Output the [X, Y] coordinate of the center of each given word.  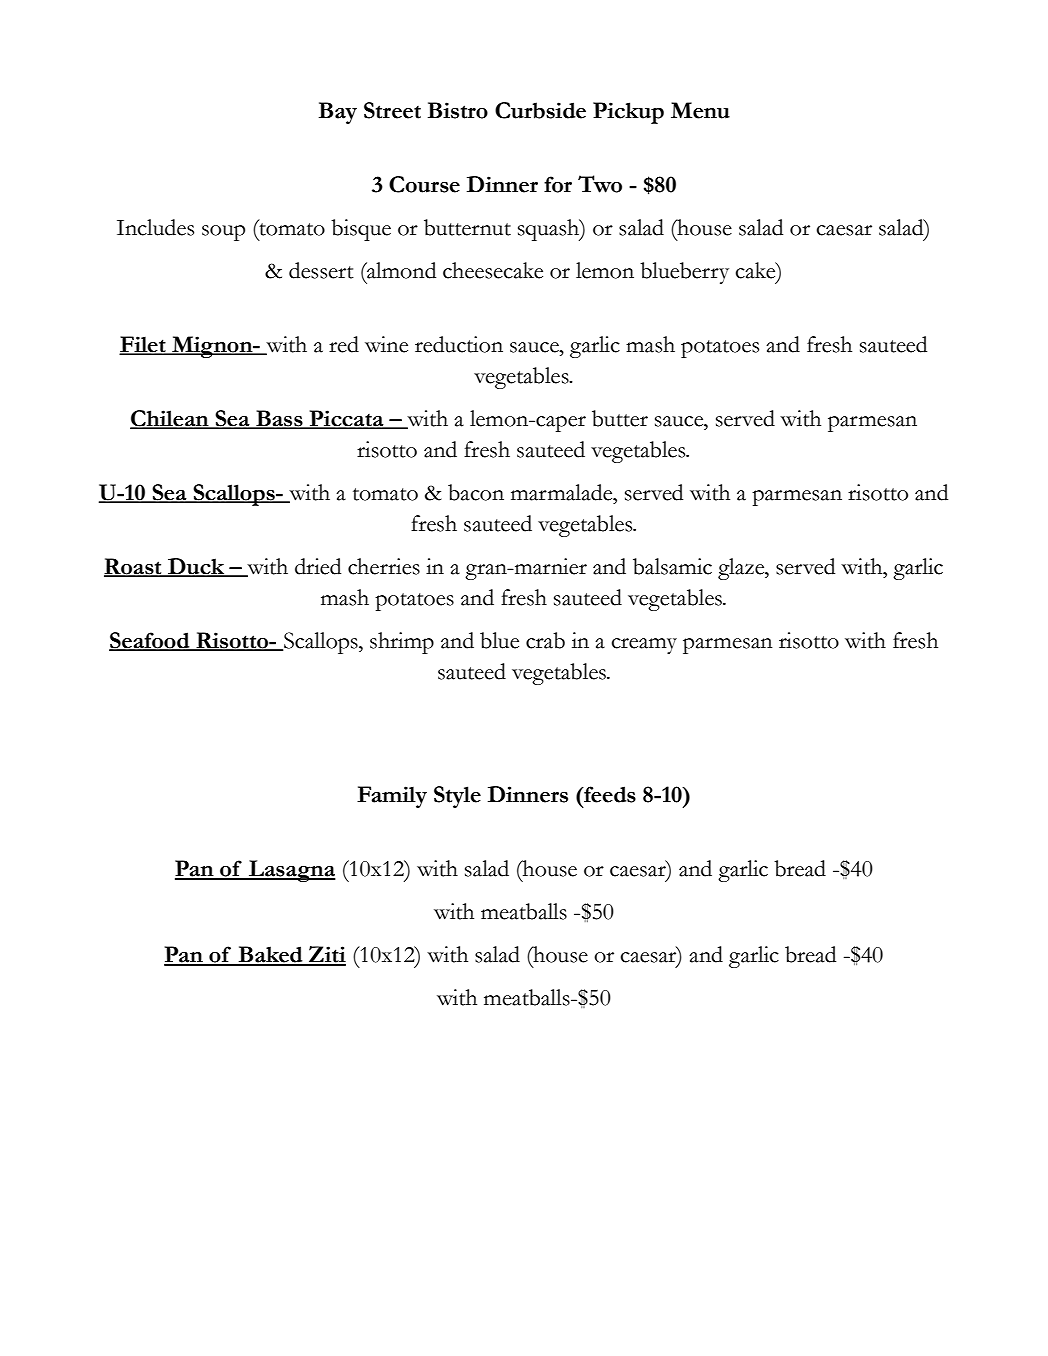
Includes [155, 227]
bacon [476, 492]
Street [392, 110]
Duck [196, 567]
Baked [271, 955]
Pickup [628, 113]
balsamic [672, 566]
